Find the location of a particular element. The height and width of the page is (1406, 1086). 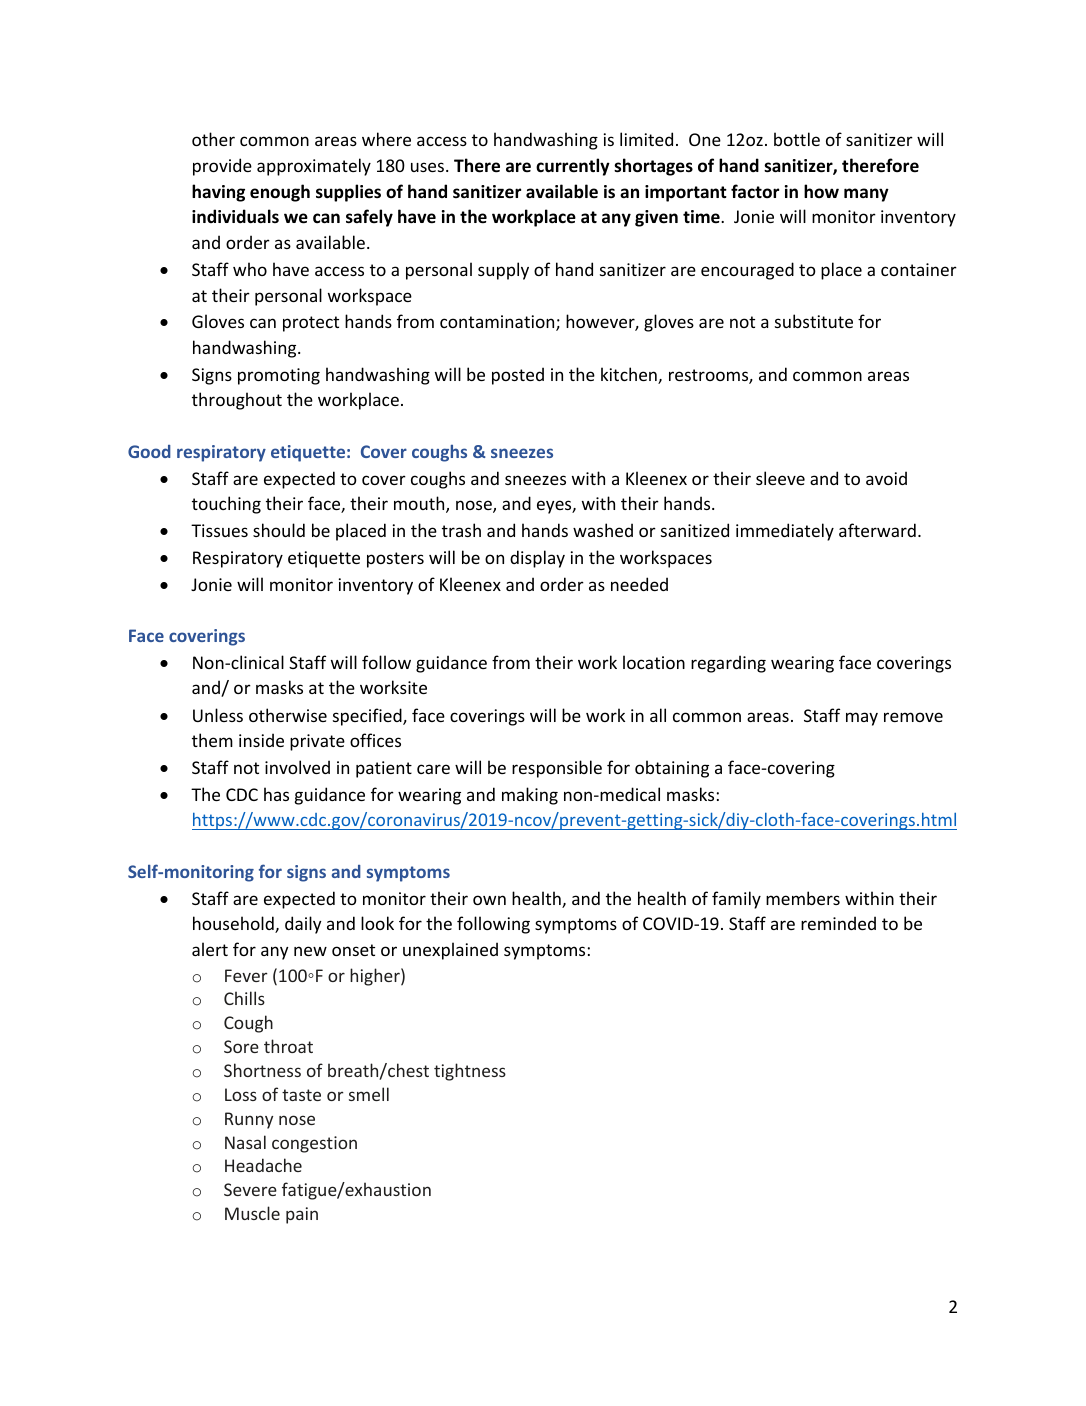

currently is located at coordinates (573, 167).
